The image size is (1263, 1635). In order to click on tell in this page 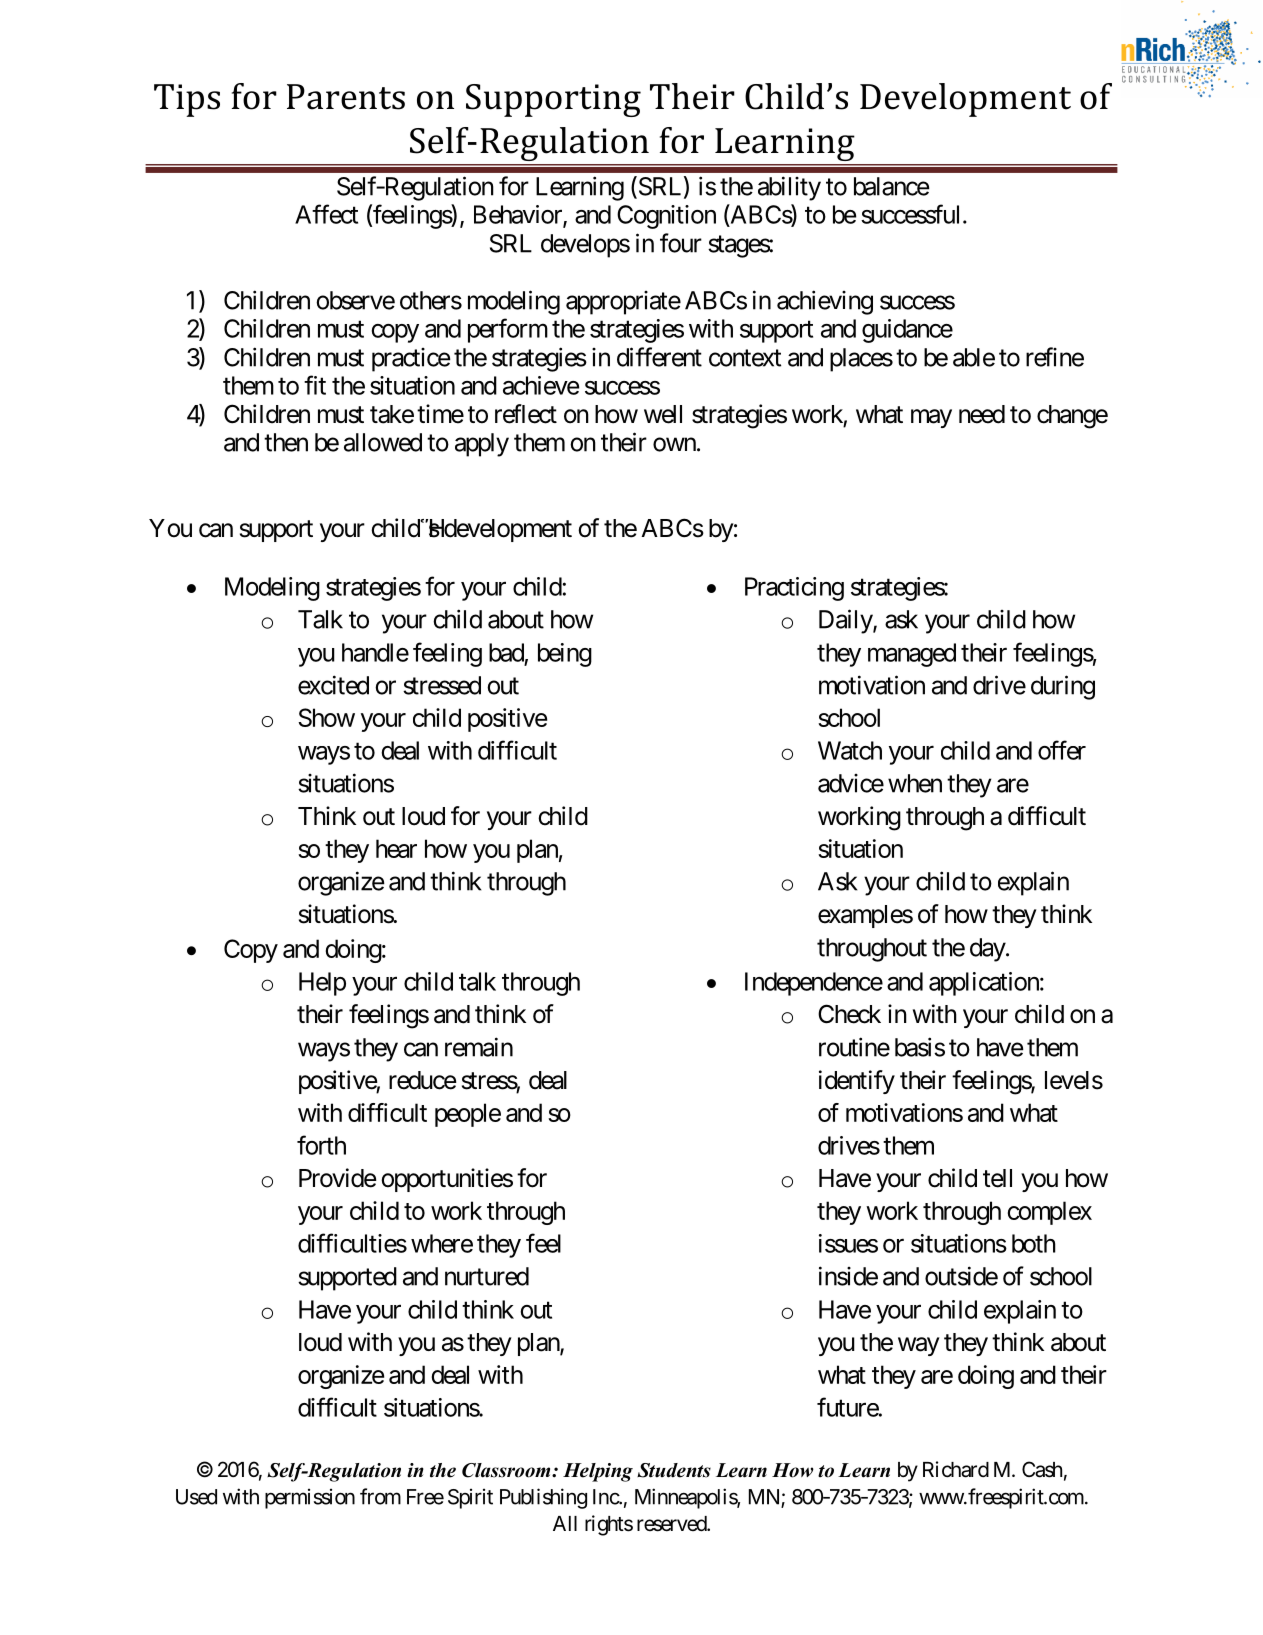, I will do `click(997, 1178)`.
